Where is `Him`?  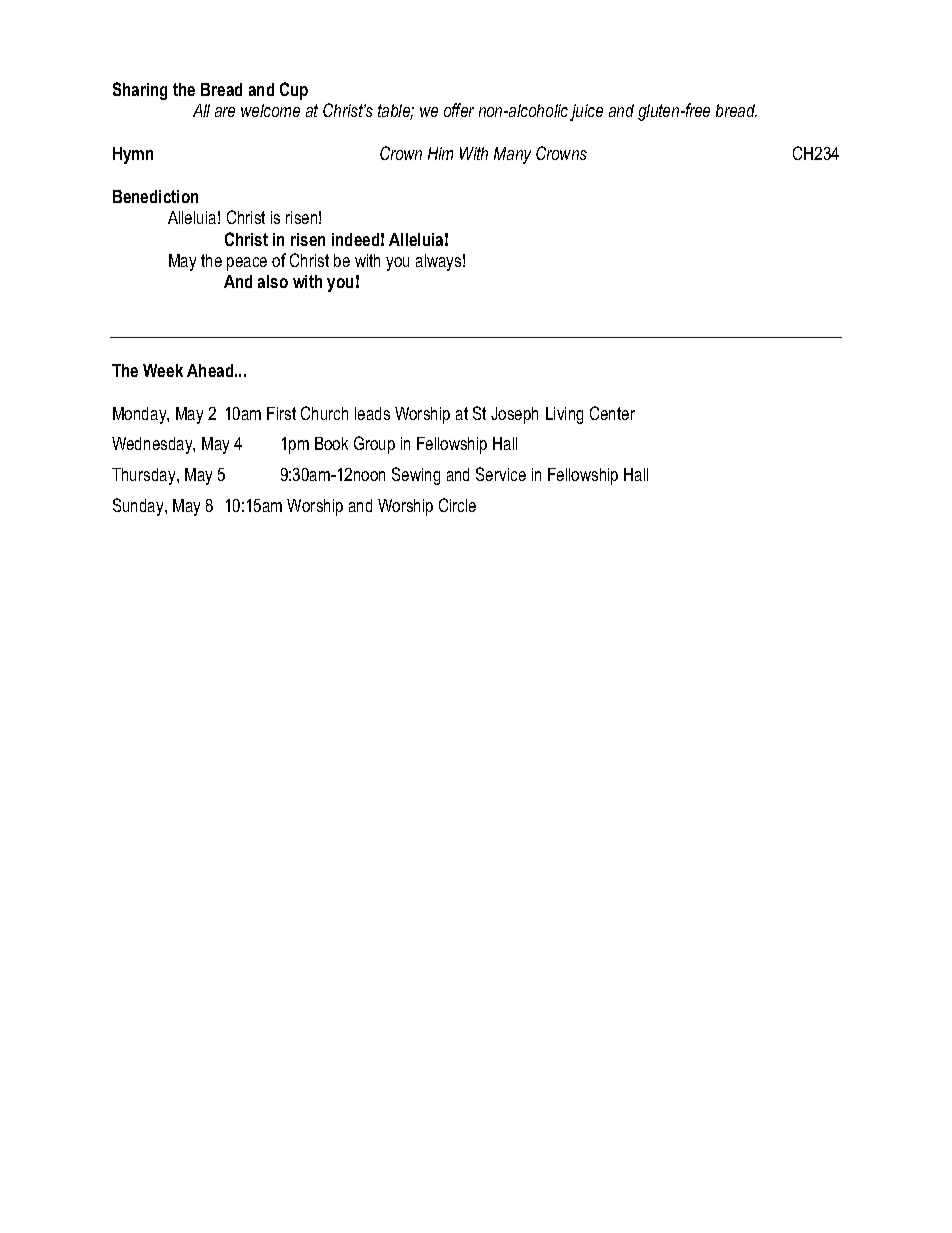
Him is located at coordinates (440, 153).
